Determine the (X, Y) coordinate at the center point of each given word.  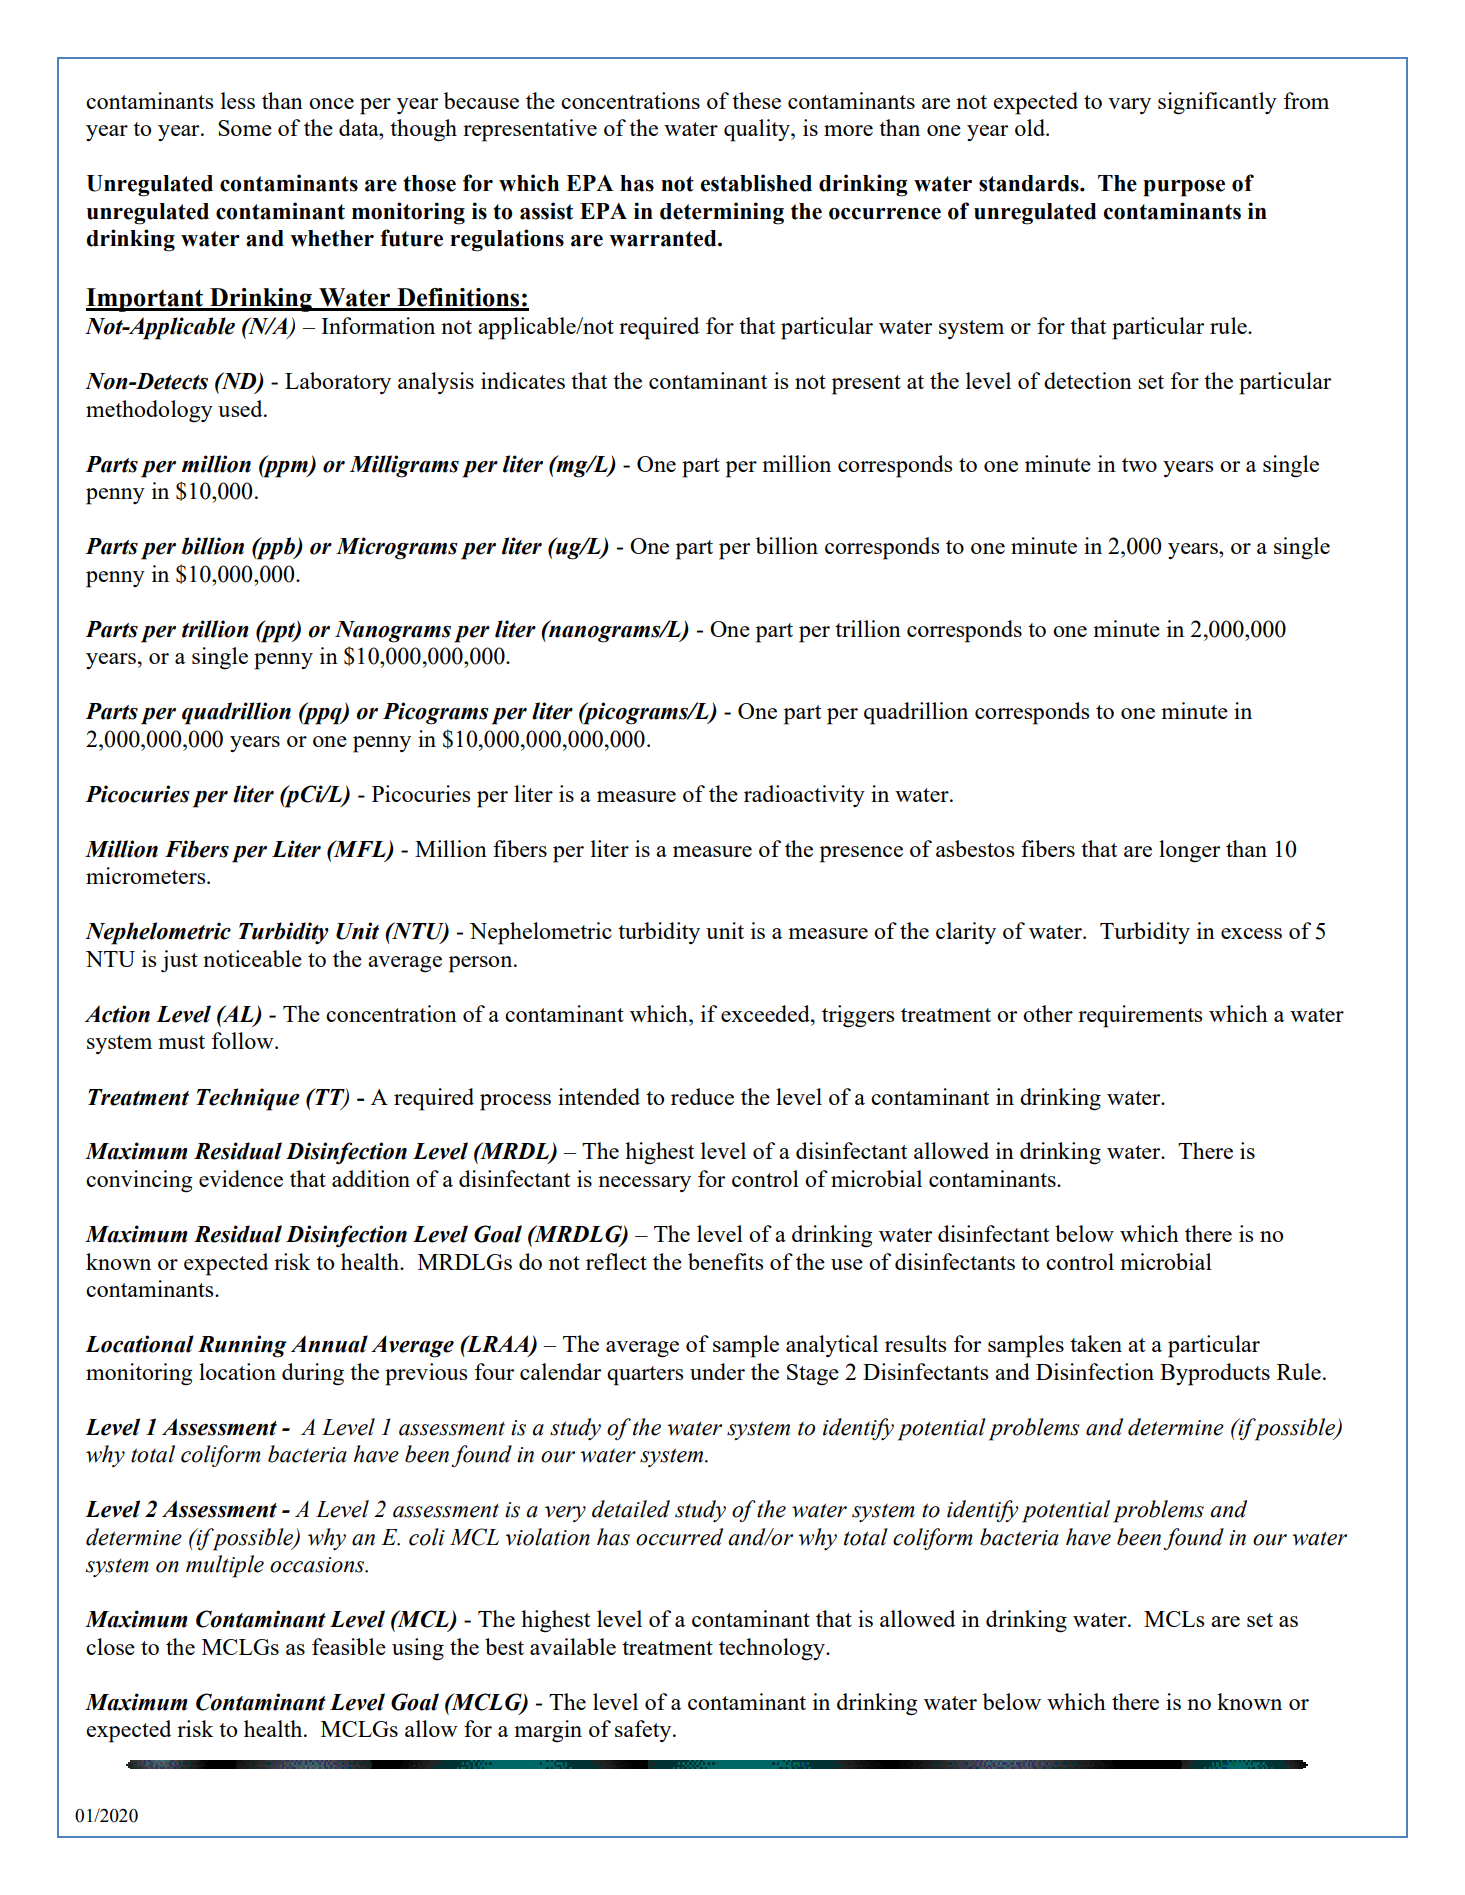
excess (1251, 933)
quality (758, 130)
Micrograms (397, 548)
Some (245, 128)
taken (1096, 1343)
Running (242, 1346)
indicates (523, 380)
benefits (725, 1261)
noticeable (252, 958)
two (1139, 465)
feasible (349, 1646)
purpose (1184, 188)
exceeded (766, 1013)
